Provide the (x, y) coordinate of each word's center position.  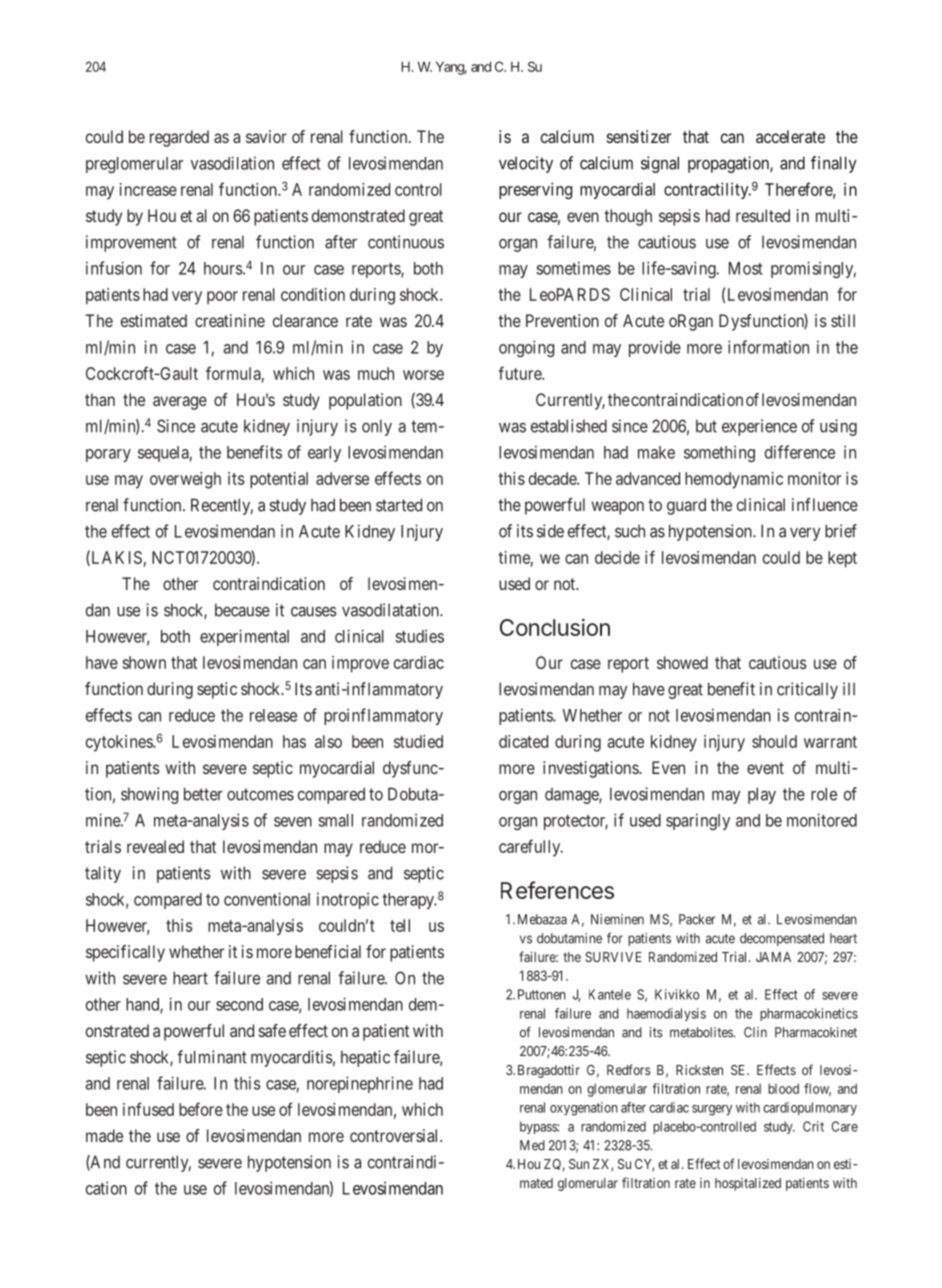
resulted (763, 215)
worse (423, 375)
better (203, 794)
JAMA (773, 957)
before (201, 1109)
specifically (125, 953)
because (242, 610)
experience (759, 427)
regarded (179, 138)
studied (418, 741)
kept (842, 559)
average (180, 403)
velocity (526, 164)
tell (400, 925)
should (774, 741)
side (550, 531)
